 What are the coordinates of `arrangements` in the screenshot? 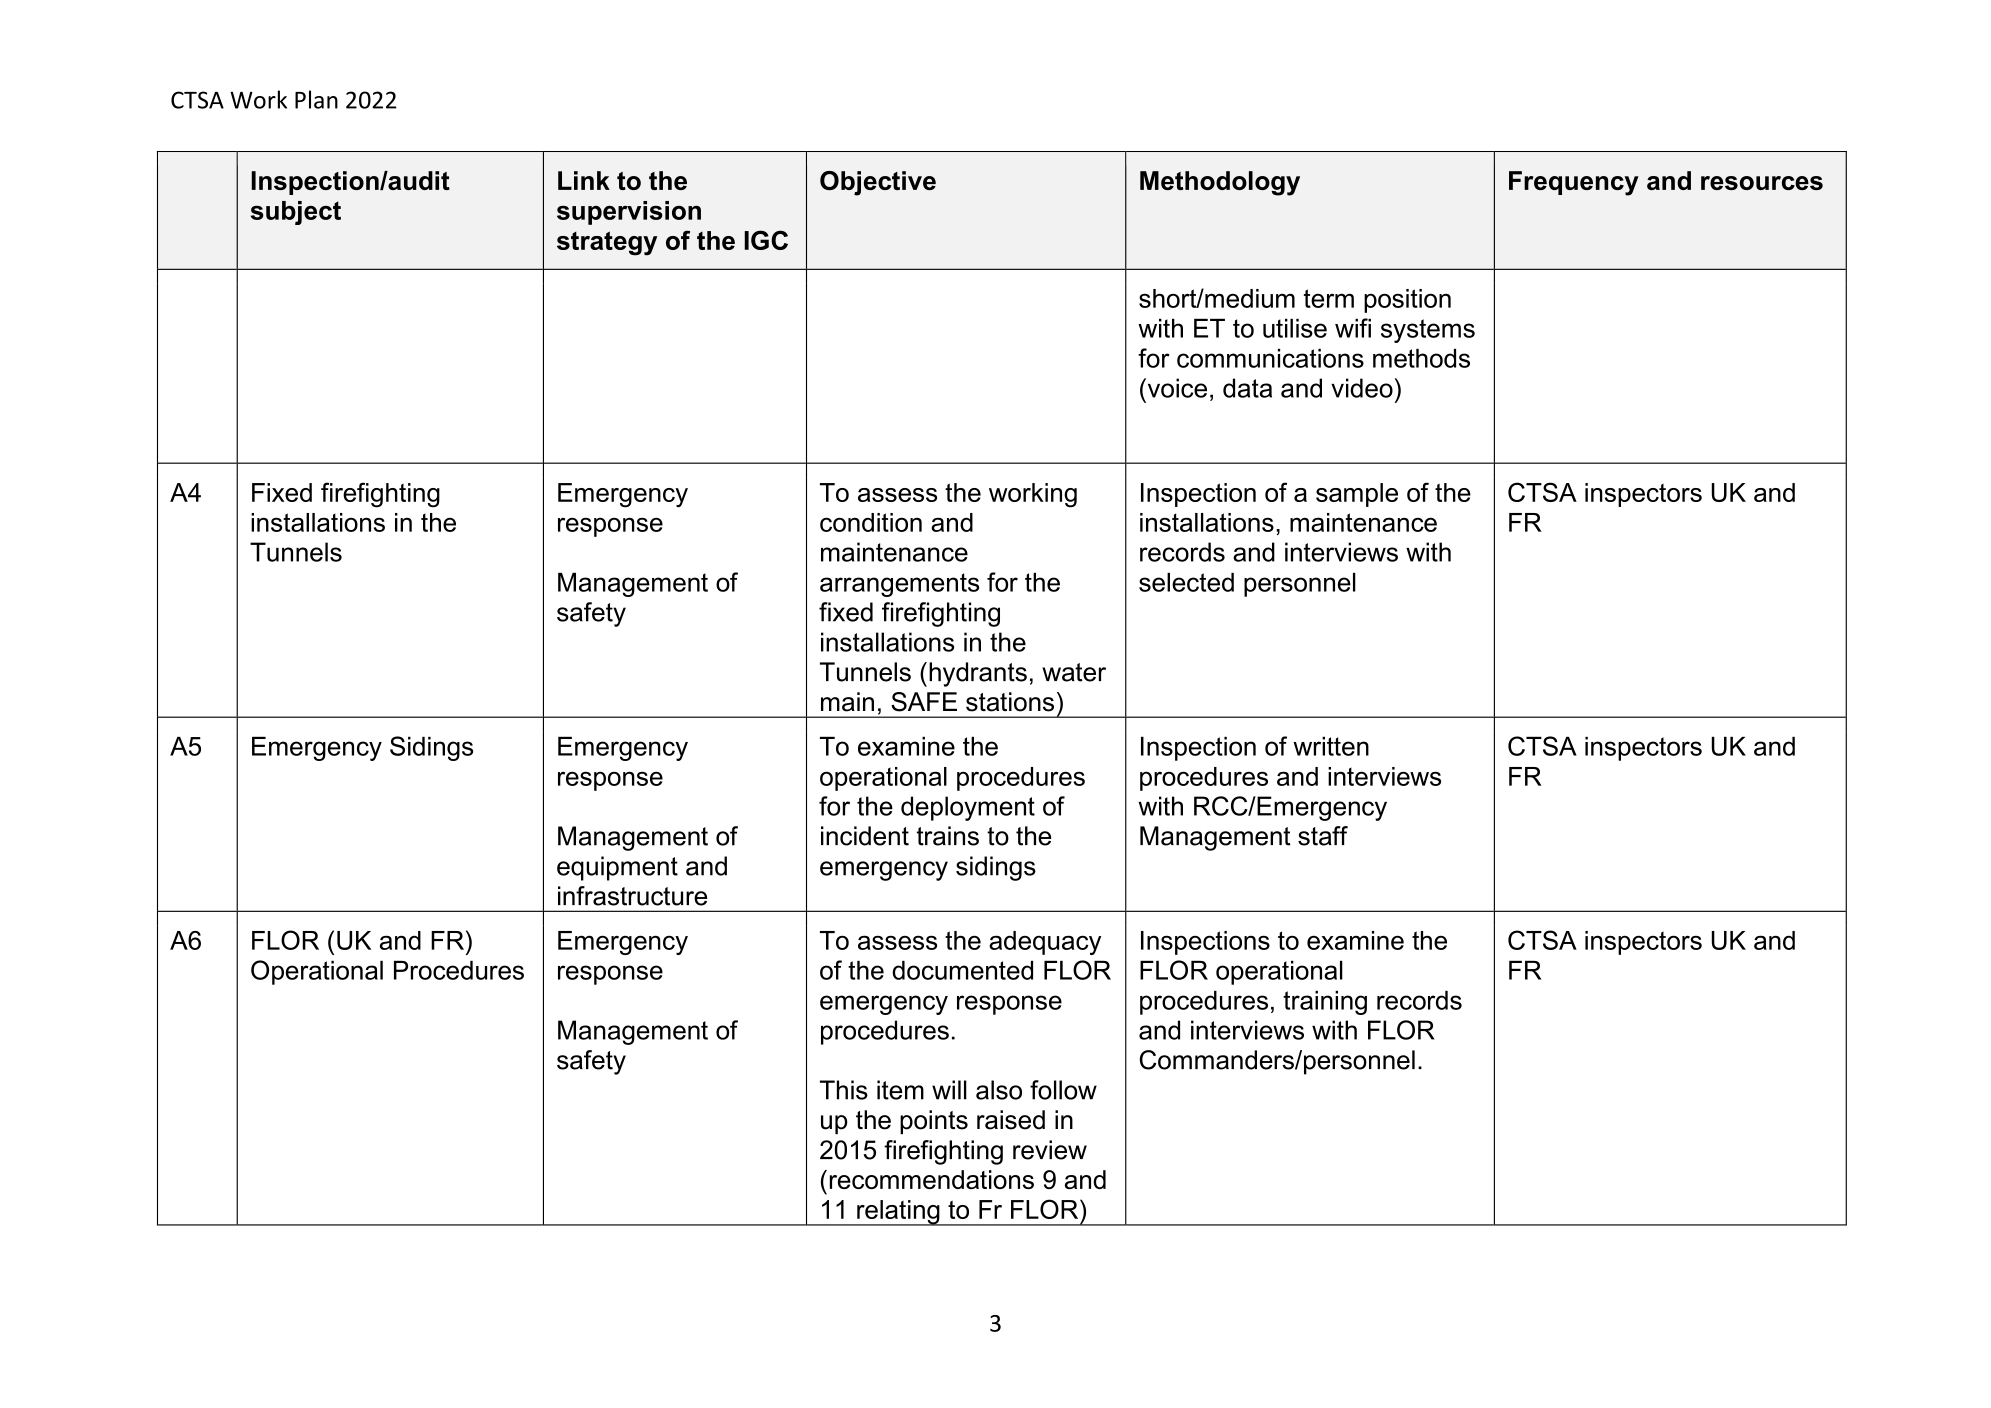 It's located at (899, 585).
